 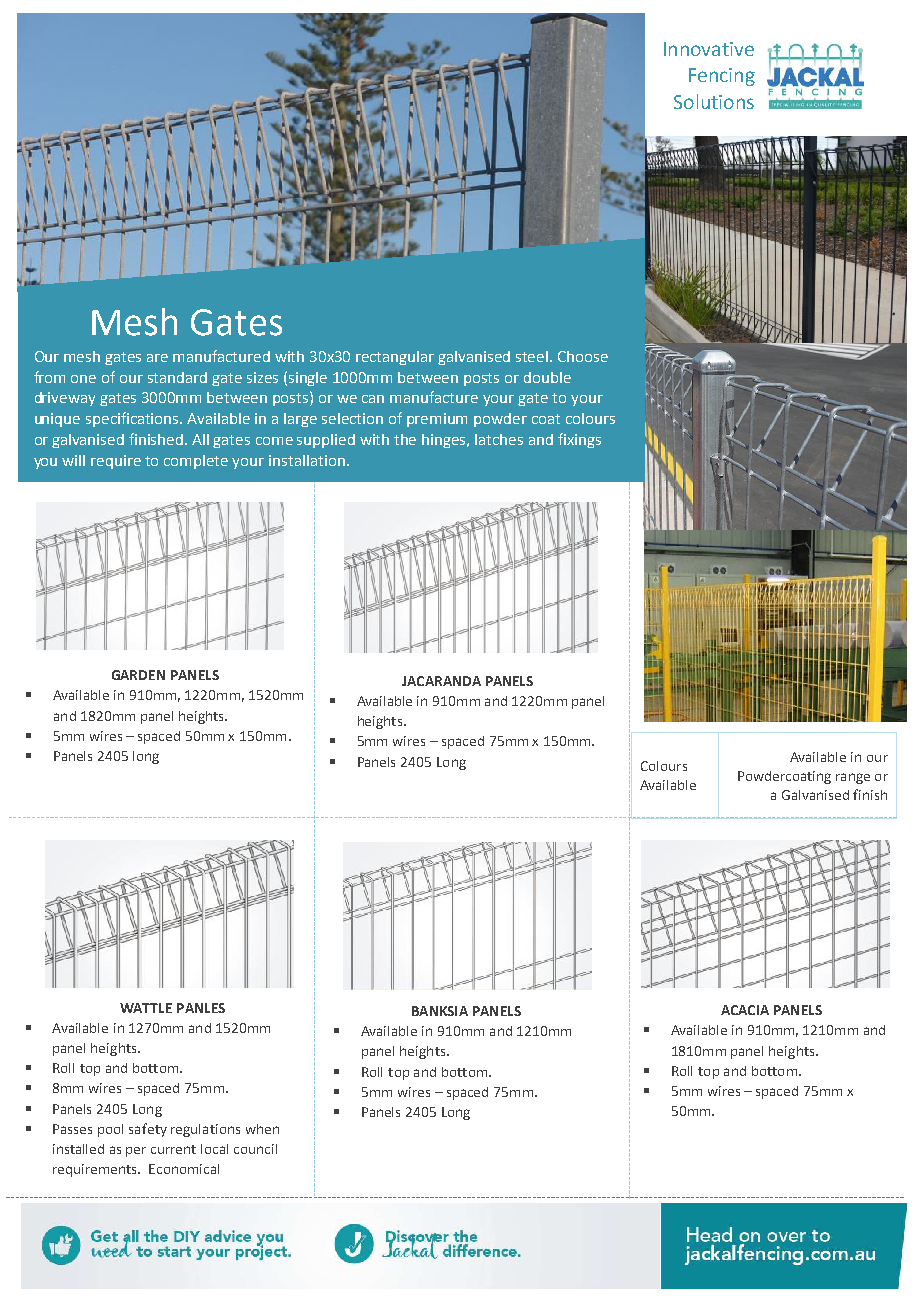 What do you see at coordinates (437, 420) in the screenshot?
I see `premium` at bounding box center [437, 420].
